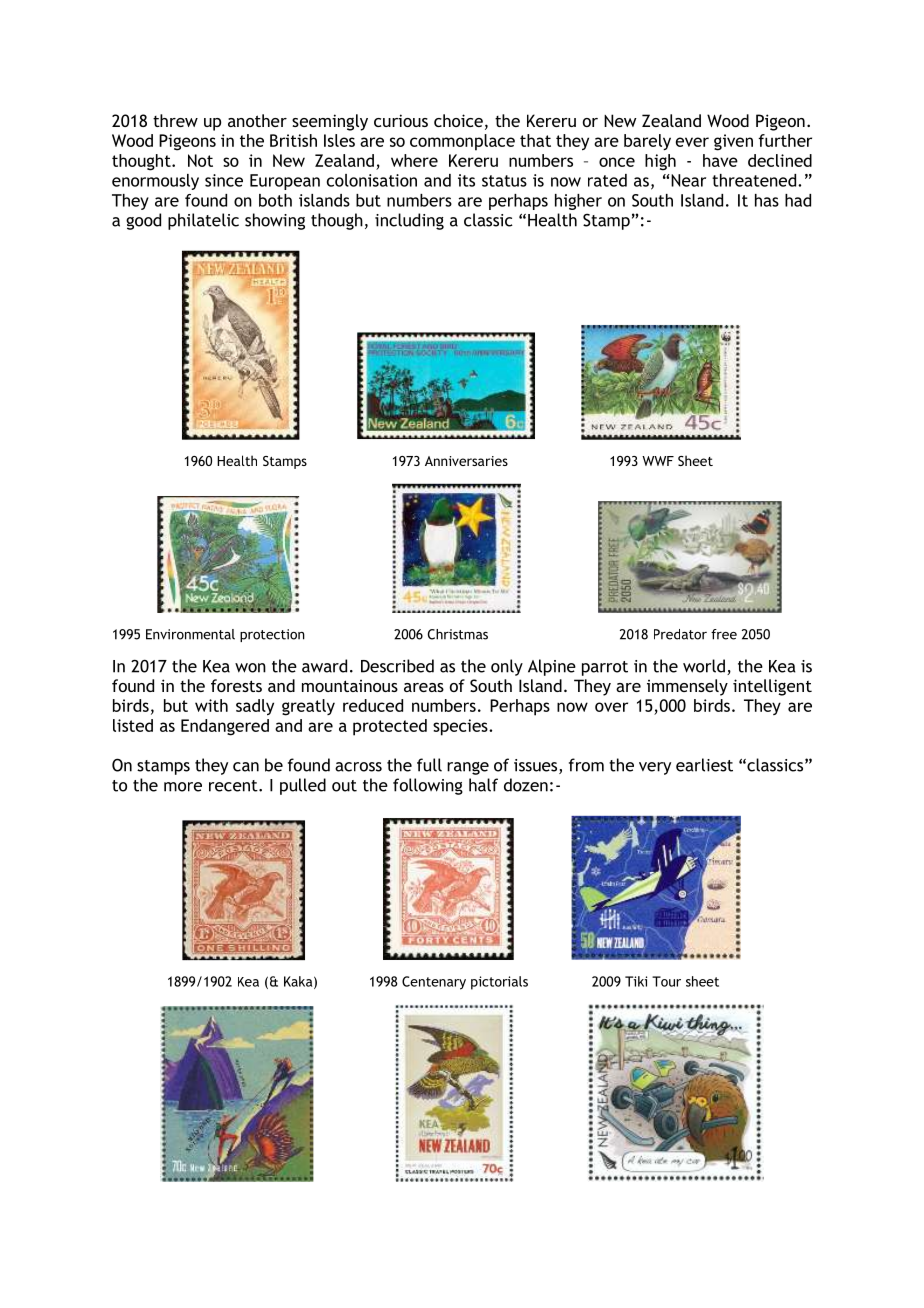 This screenshot has width=924, height=1308. What do you see at coordinates (458, 634) in the screenshot?
I see `Christmas` at bounding box center [458, 634].
